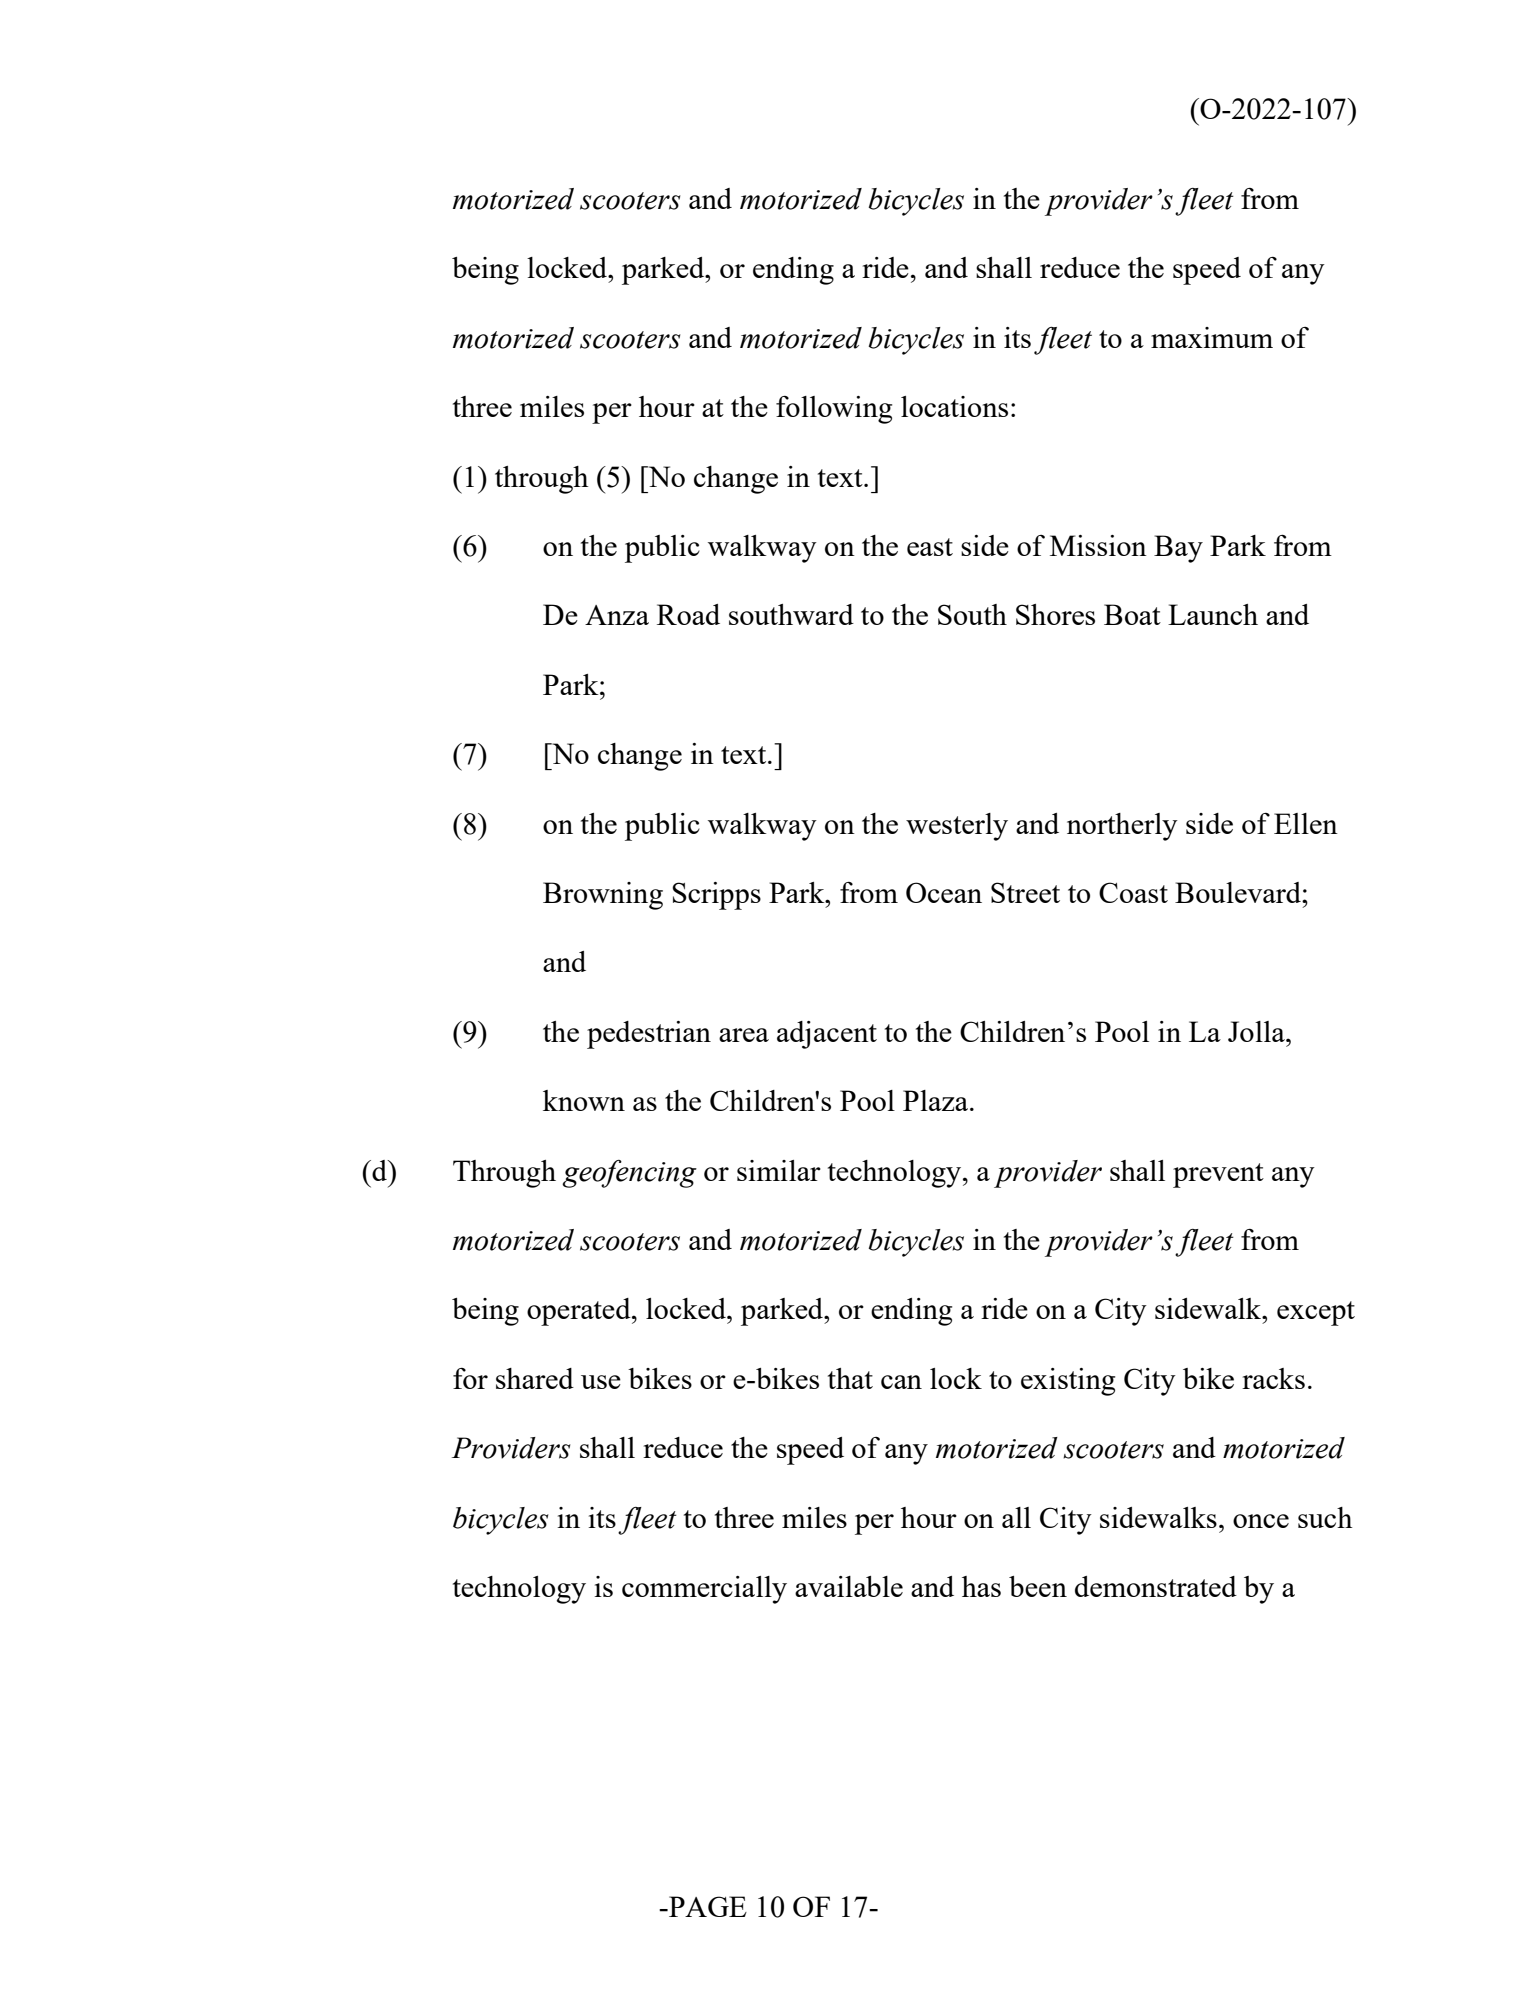 Image resolution: width=1538 pixels, height=1991 pixels. Describe the element at coordinates (707, 1906) in the screenshot. I see `PAGE` at that location.
